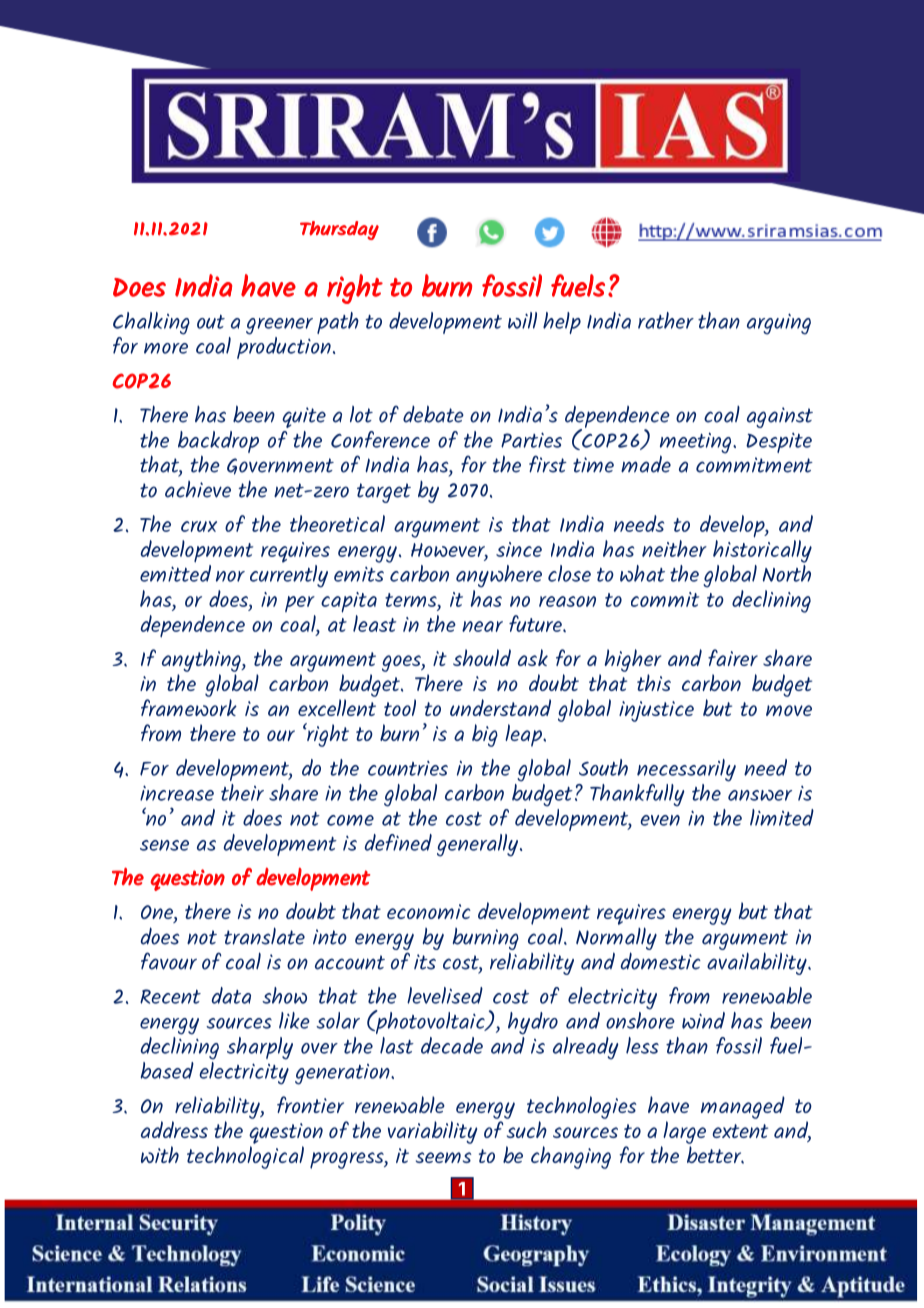 The width and height of the page is (924, 1308). I want to click on rather, so click(666, 320).
